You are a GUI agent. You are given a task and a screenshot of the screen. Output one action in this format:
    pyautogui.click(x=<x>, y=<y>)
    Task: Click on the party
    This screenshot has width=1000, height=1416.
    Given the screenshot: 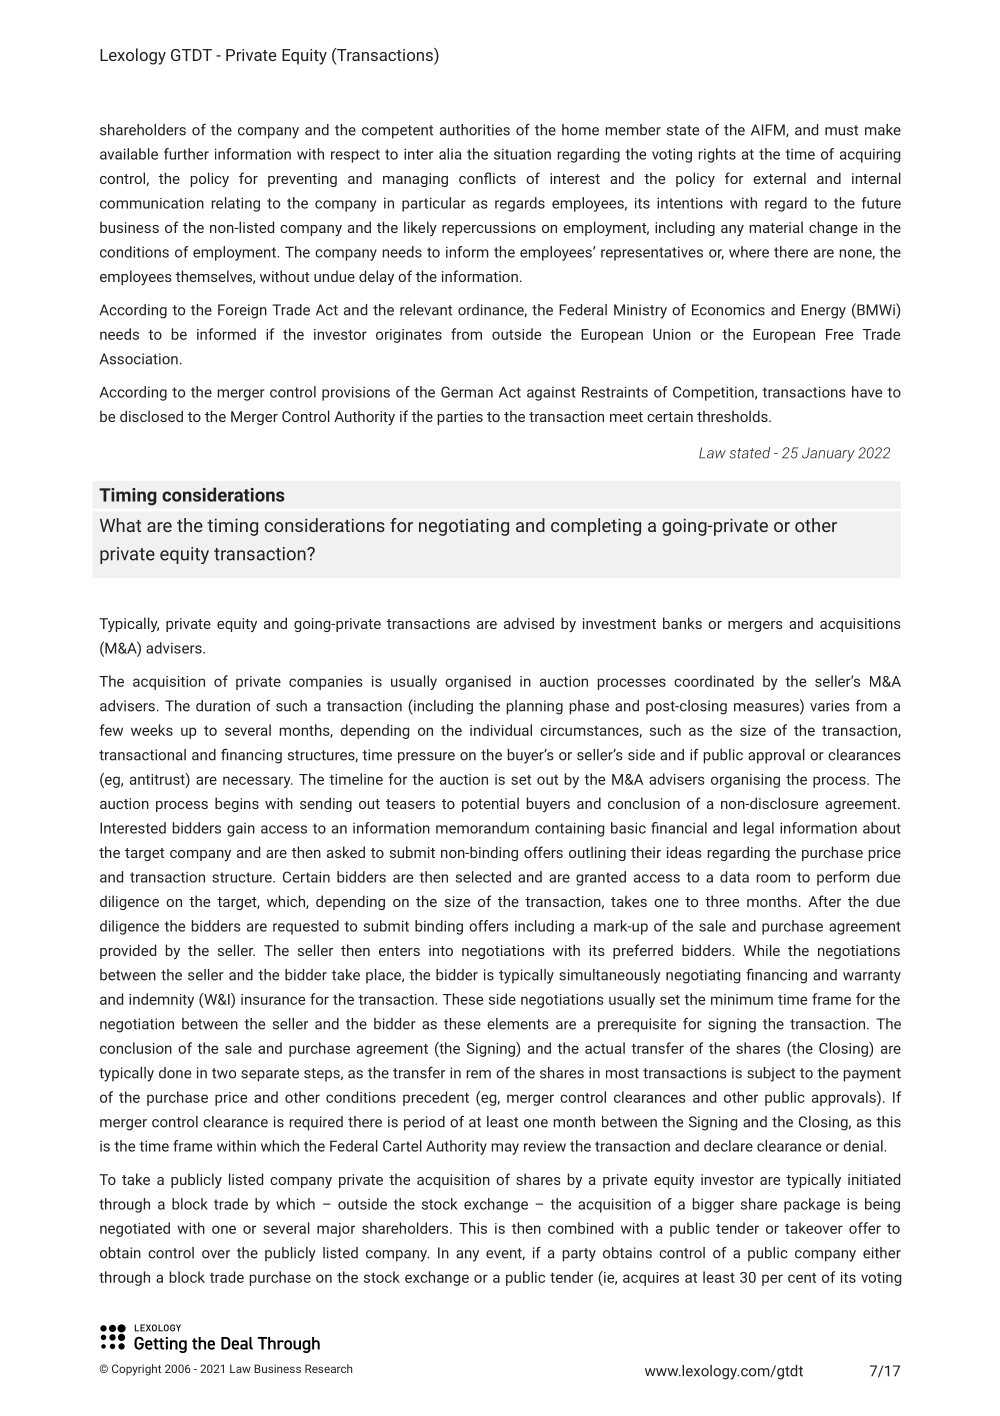 What is the action you would take?
    pyautogui.click(x=579, y=1255)
